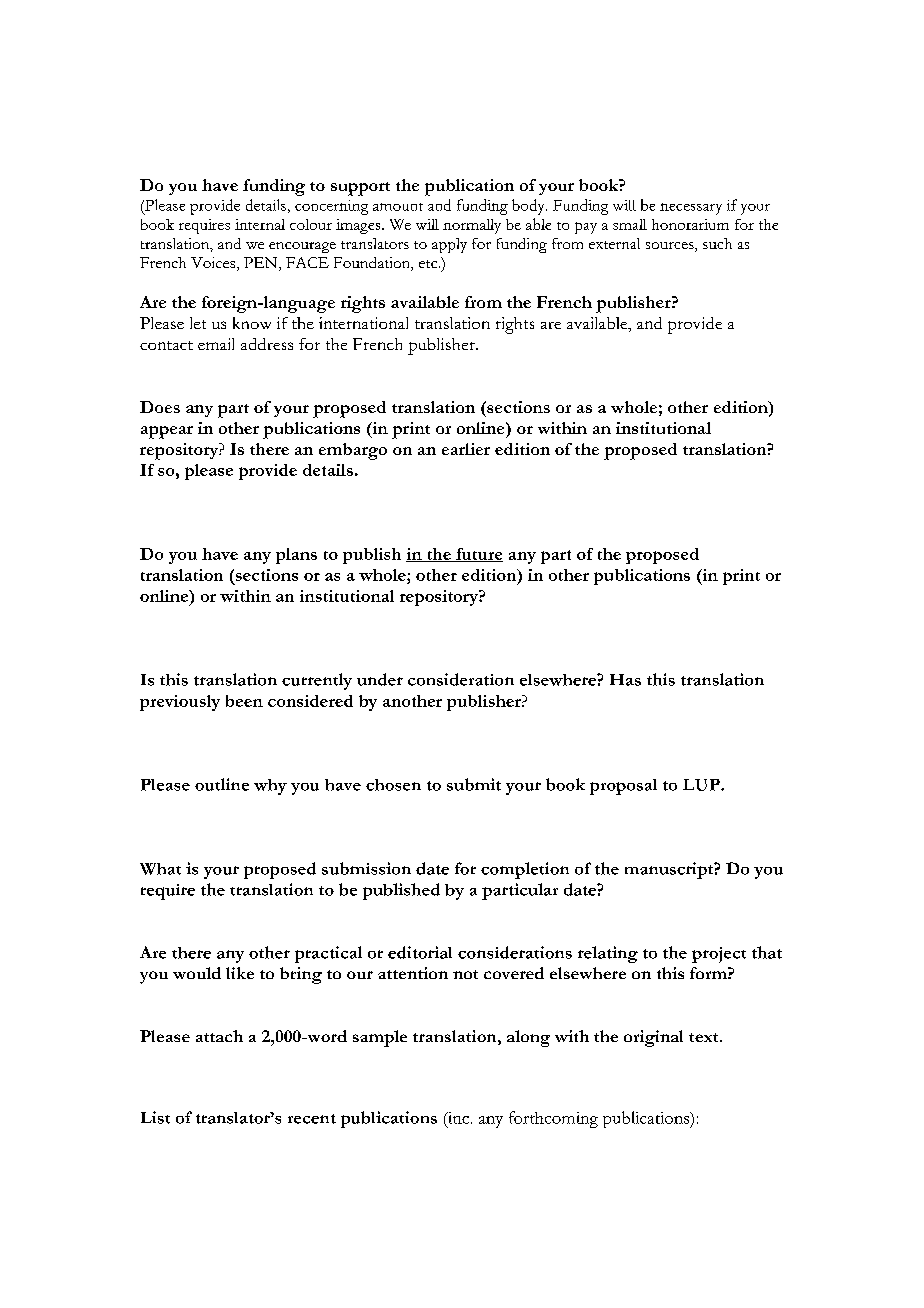  I want to click on completion, so click(525, 870).
